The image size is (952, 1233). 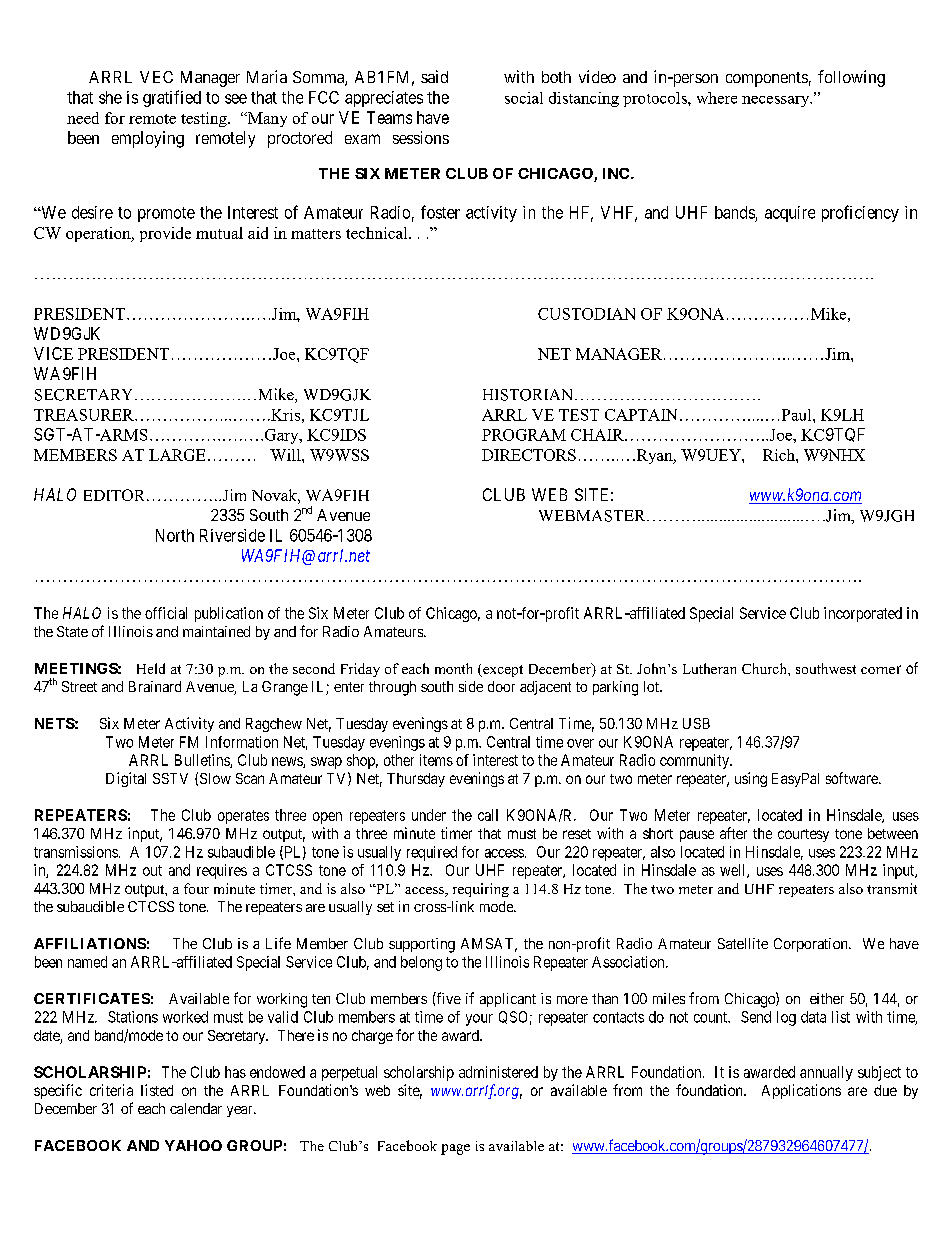 What do you see at coordinates (863, 614) in the screenshot?
I see `incorporated` at bounding box center [863, 614].
